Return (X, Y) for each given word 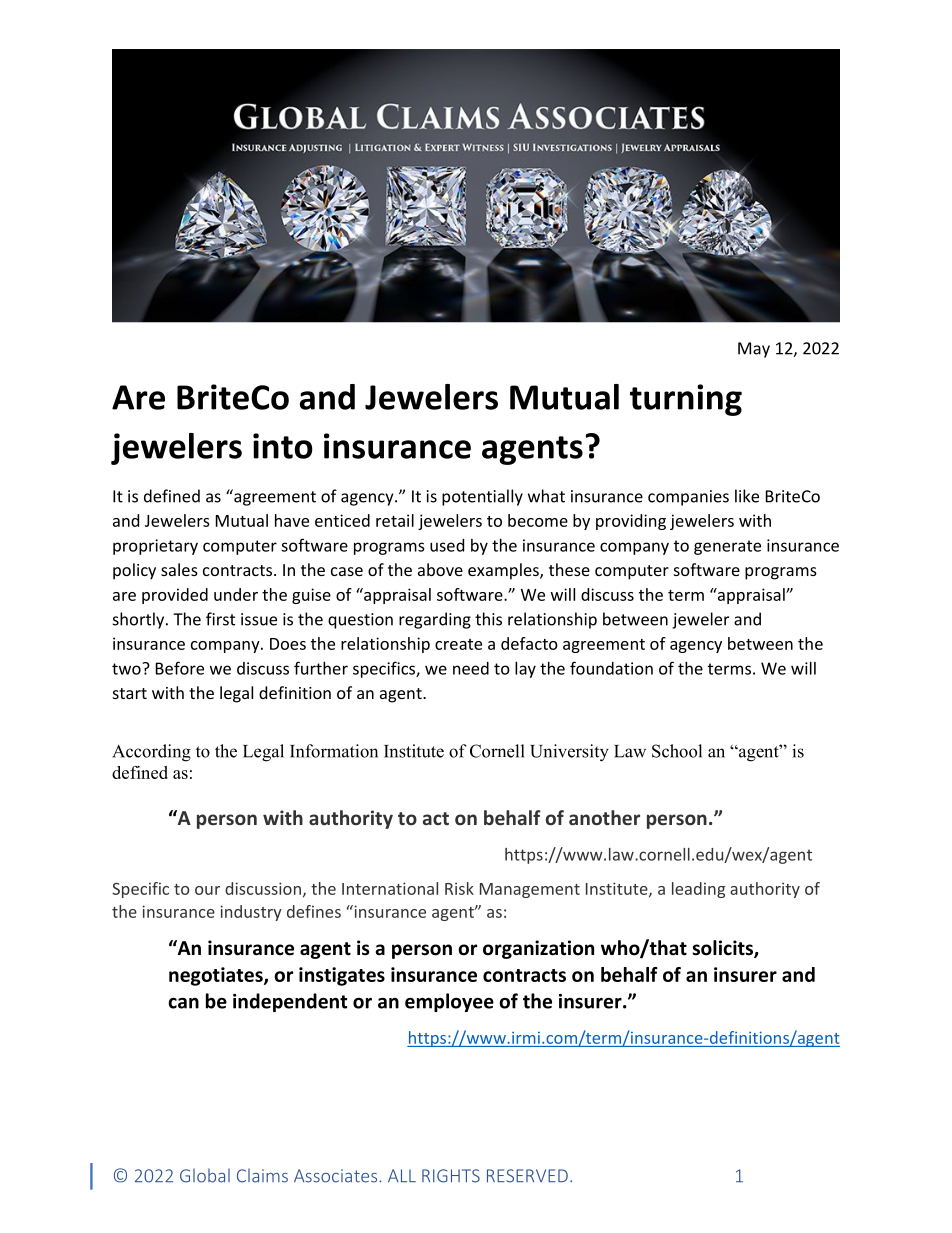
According (151, 753)
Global (205, 1176)
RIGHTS (451, 1176)
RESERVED (527, 1176)
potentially (482, 497)
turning (686, 400)
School (677, 751)
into (283, 446)
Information (334, 751)
